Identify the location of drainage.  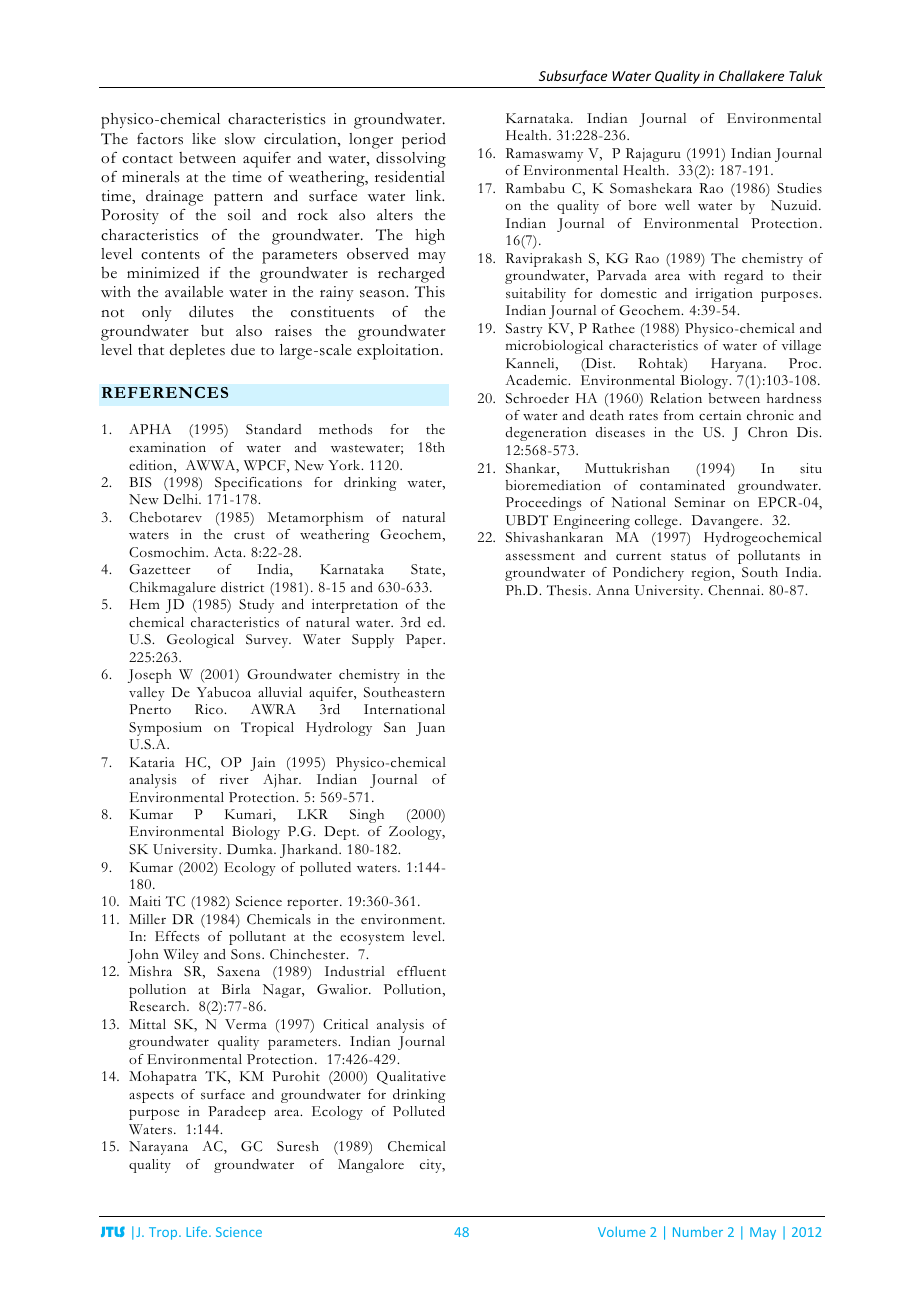
(174, 198).
